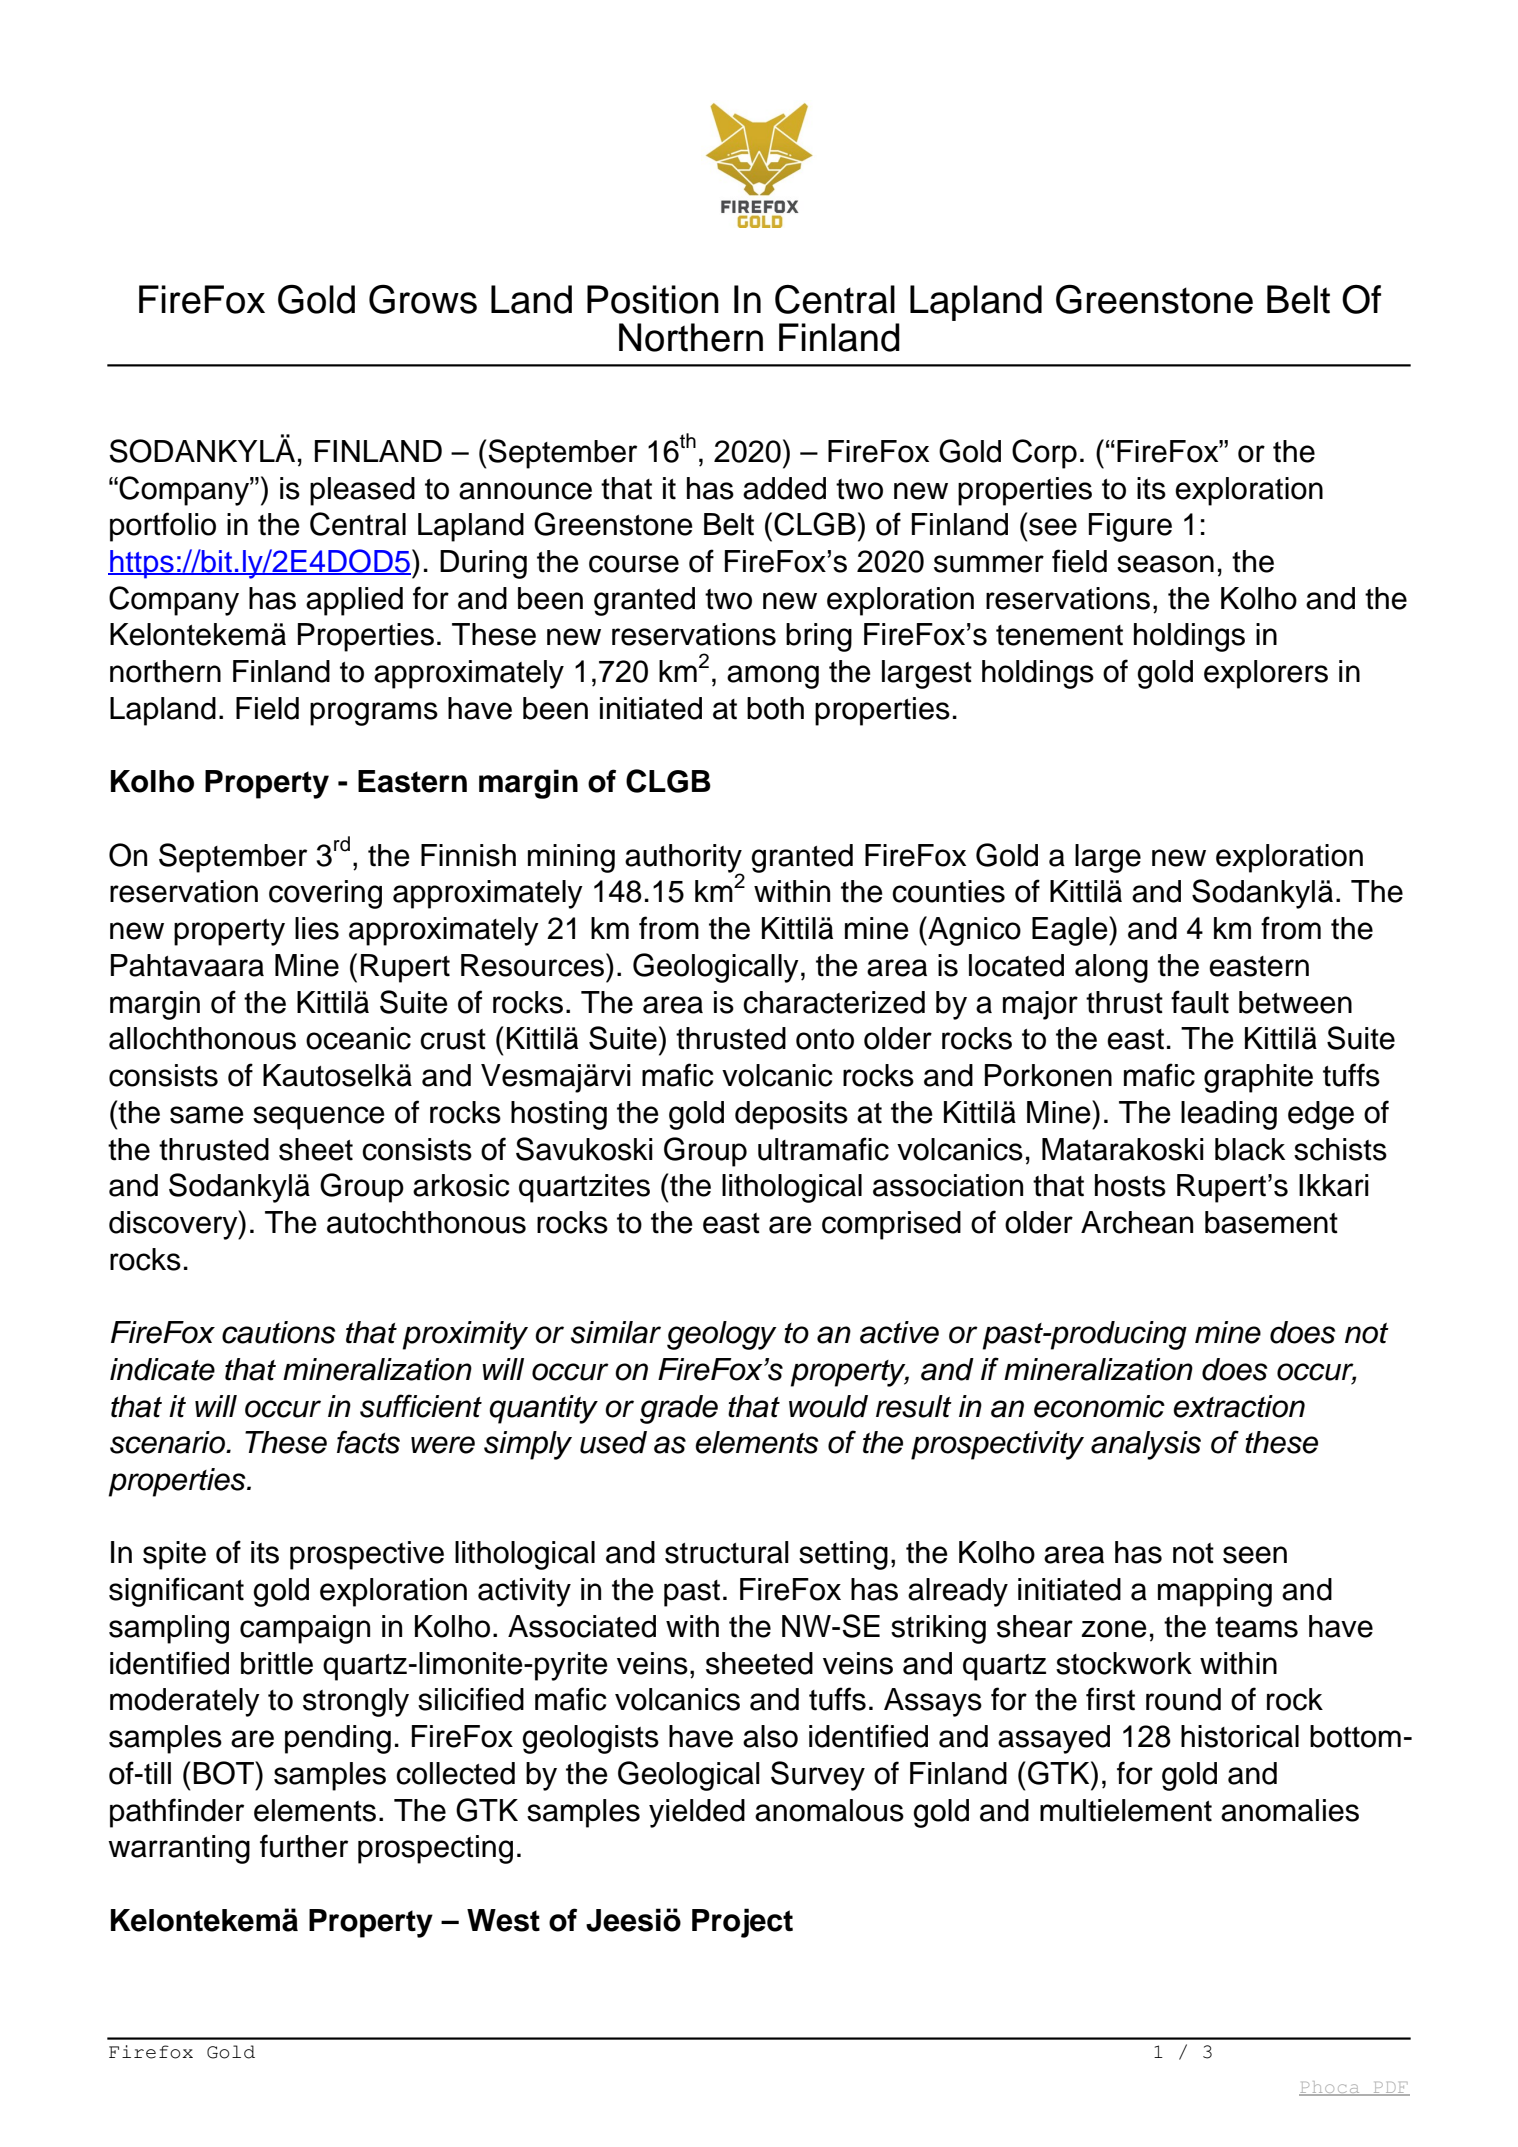  Describe the element at coordinates (423, 299) in the page. I see `Grows` at that location.
